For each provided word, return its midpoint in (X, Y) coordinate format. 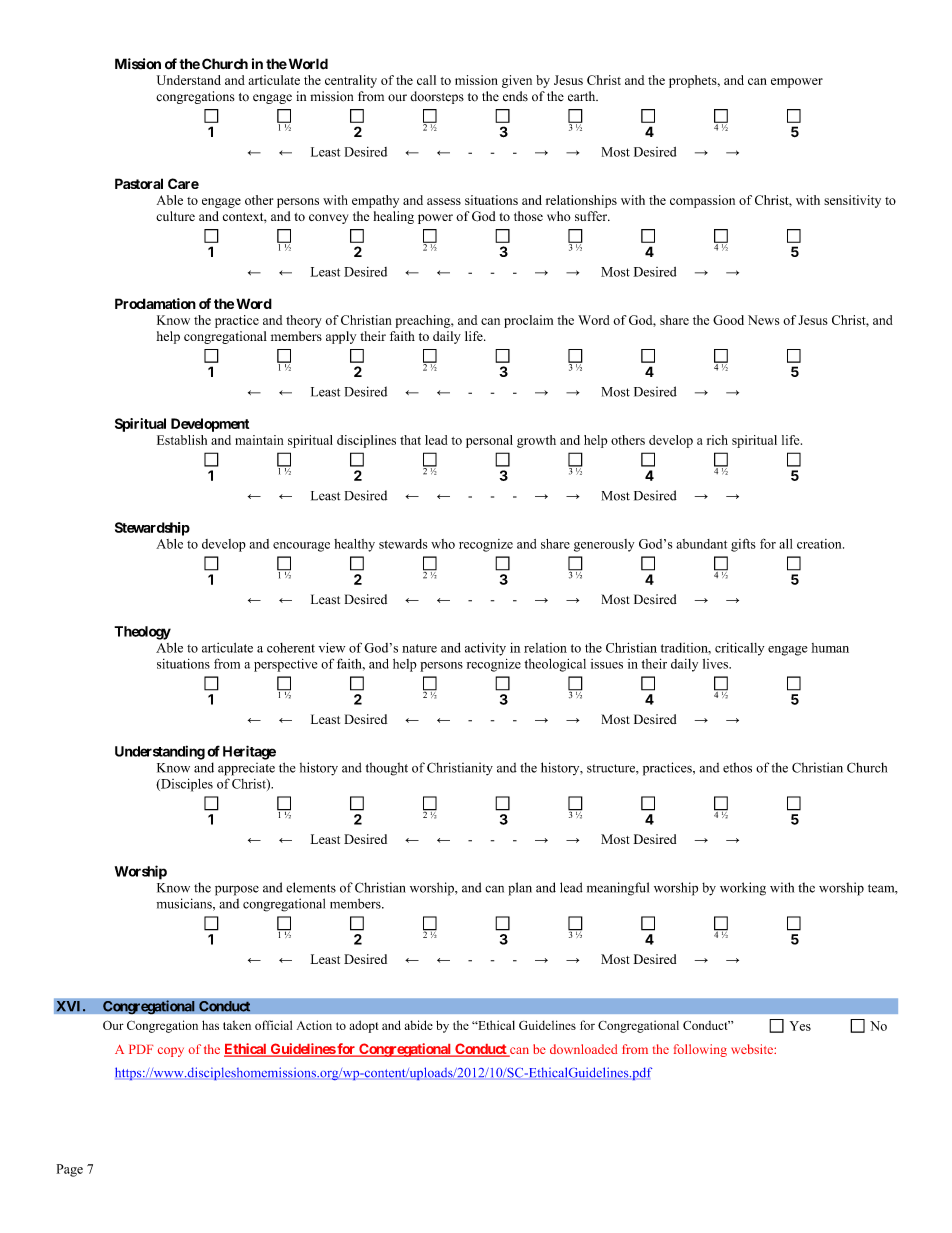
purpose (237, 890)
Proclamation (155, 303)
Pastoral (139, 183)
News (763, 320)
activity (485, 649)
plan (520, 889)
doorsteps (437, 97)
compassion (702, 201)
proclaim (528, 321)
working (743, 889)
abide (418, 1025)
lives (716, 664)
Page (70, 1170)
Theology (142, 633)
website (753, 1049)
